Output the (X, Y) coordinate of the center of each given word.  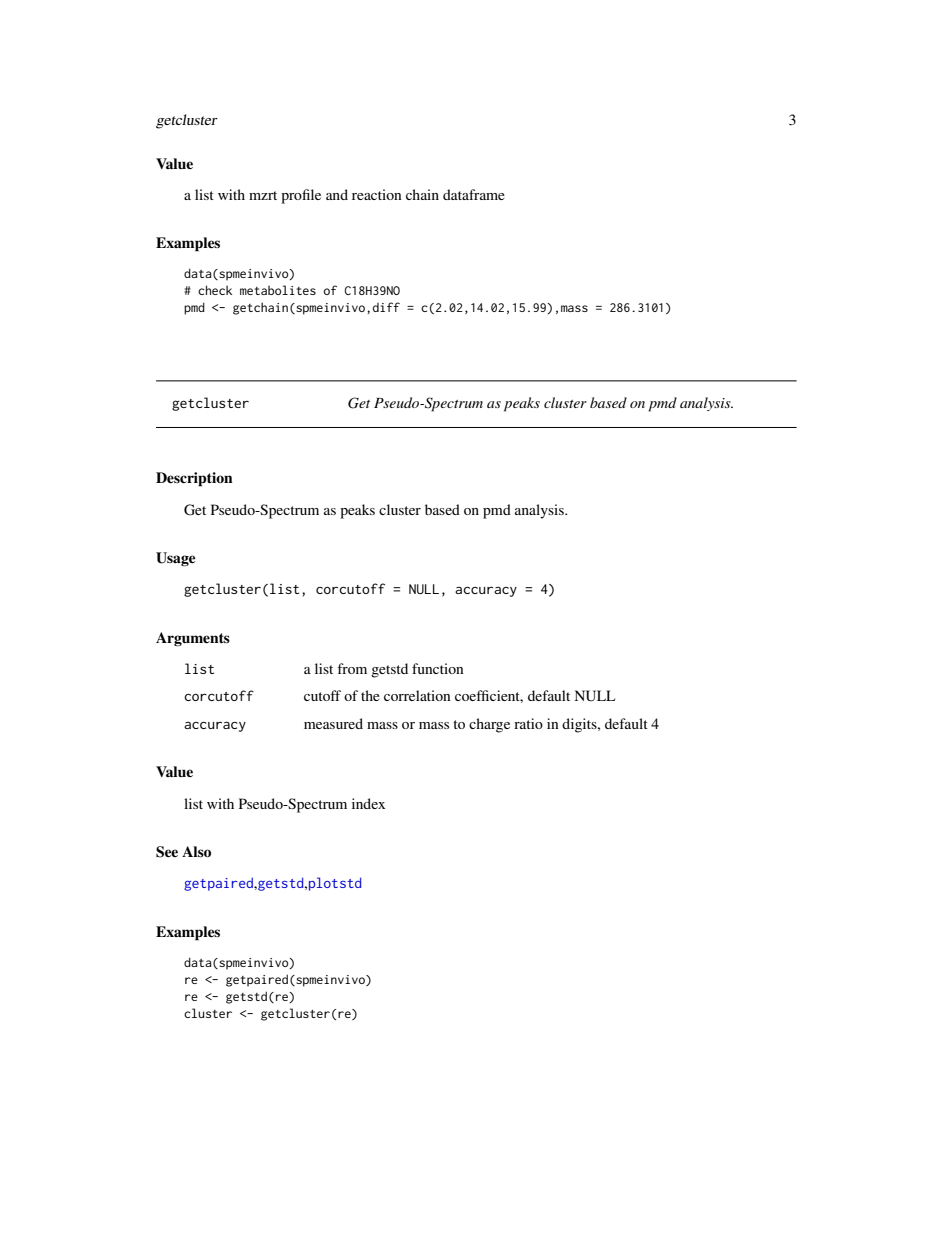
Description (194, 479)
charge (489, 725)
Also (196, 851)
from (352, 668)
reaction (377, 194)
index (368, 803)
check (215, 290)
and (337, 194)
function (438, 668)
